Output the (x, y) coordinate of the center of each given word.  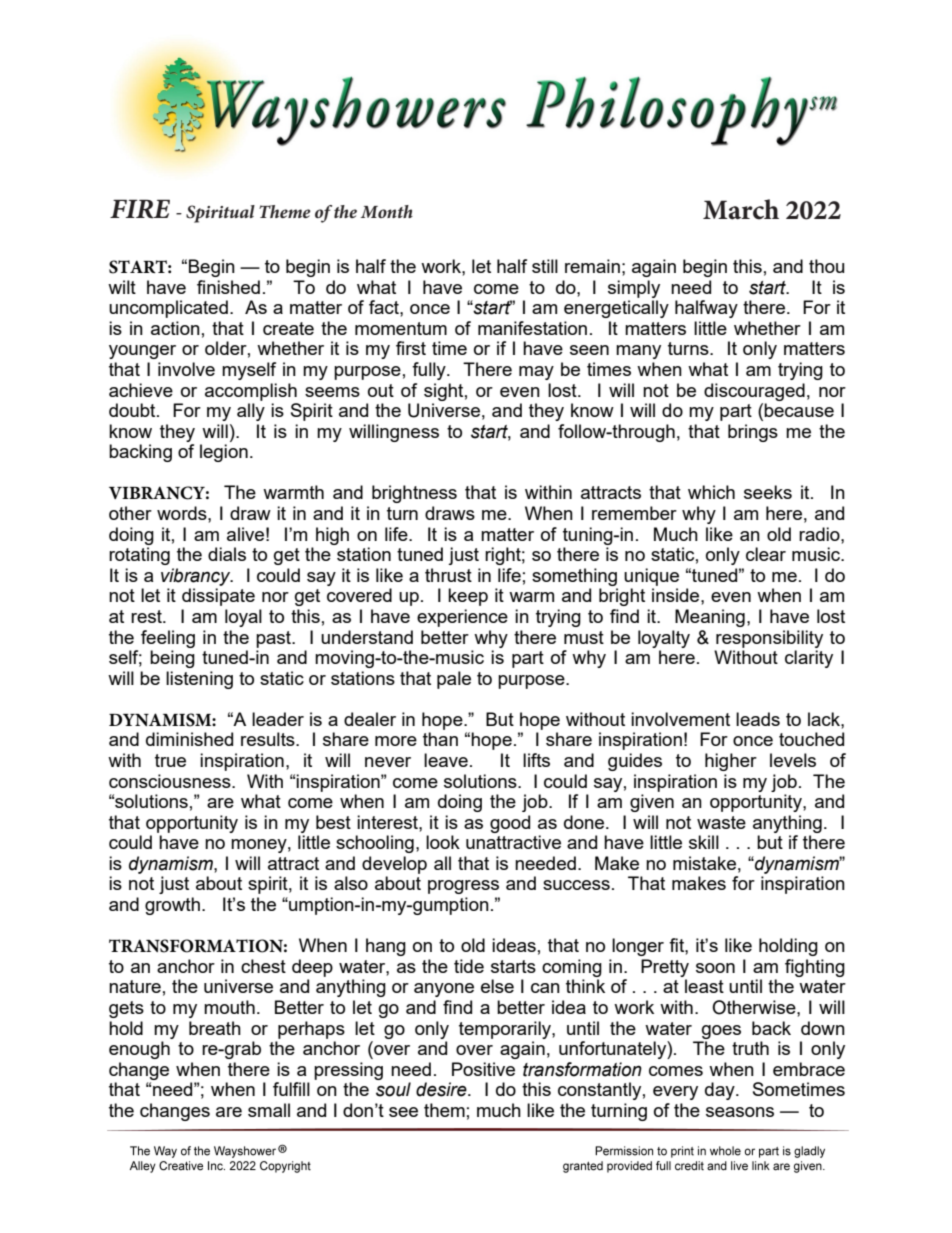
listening (199, 680)
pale (454, 680)
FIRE (140, 209)
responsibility (769, 639)
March (741, 209)
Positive (483, 1069)
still (545, 266)
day (721, 1091)
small (269, 1110)
